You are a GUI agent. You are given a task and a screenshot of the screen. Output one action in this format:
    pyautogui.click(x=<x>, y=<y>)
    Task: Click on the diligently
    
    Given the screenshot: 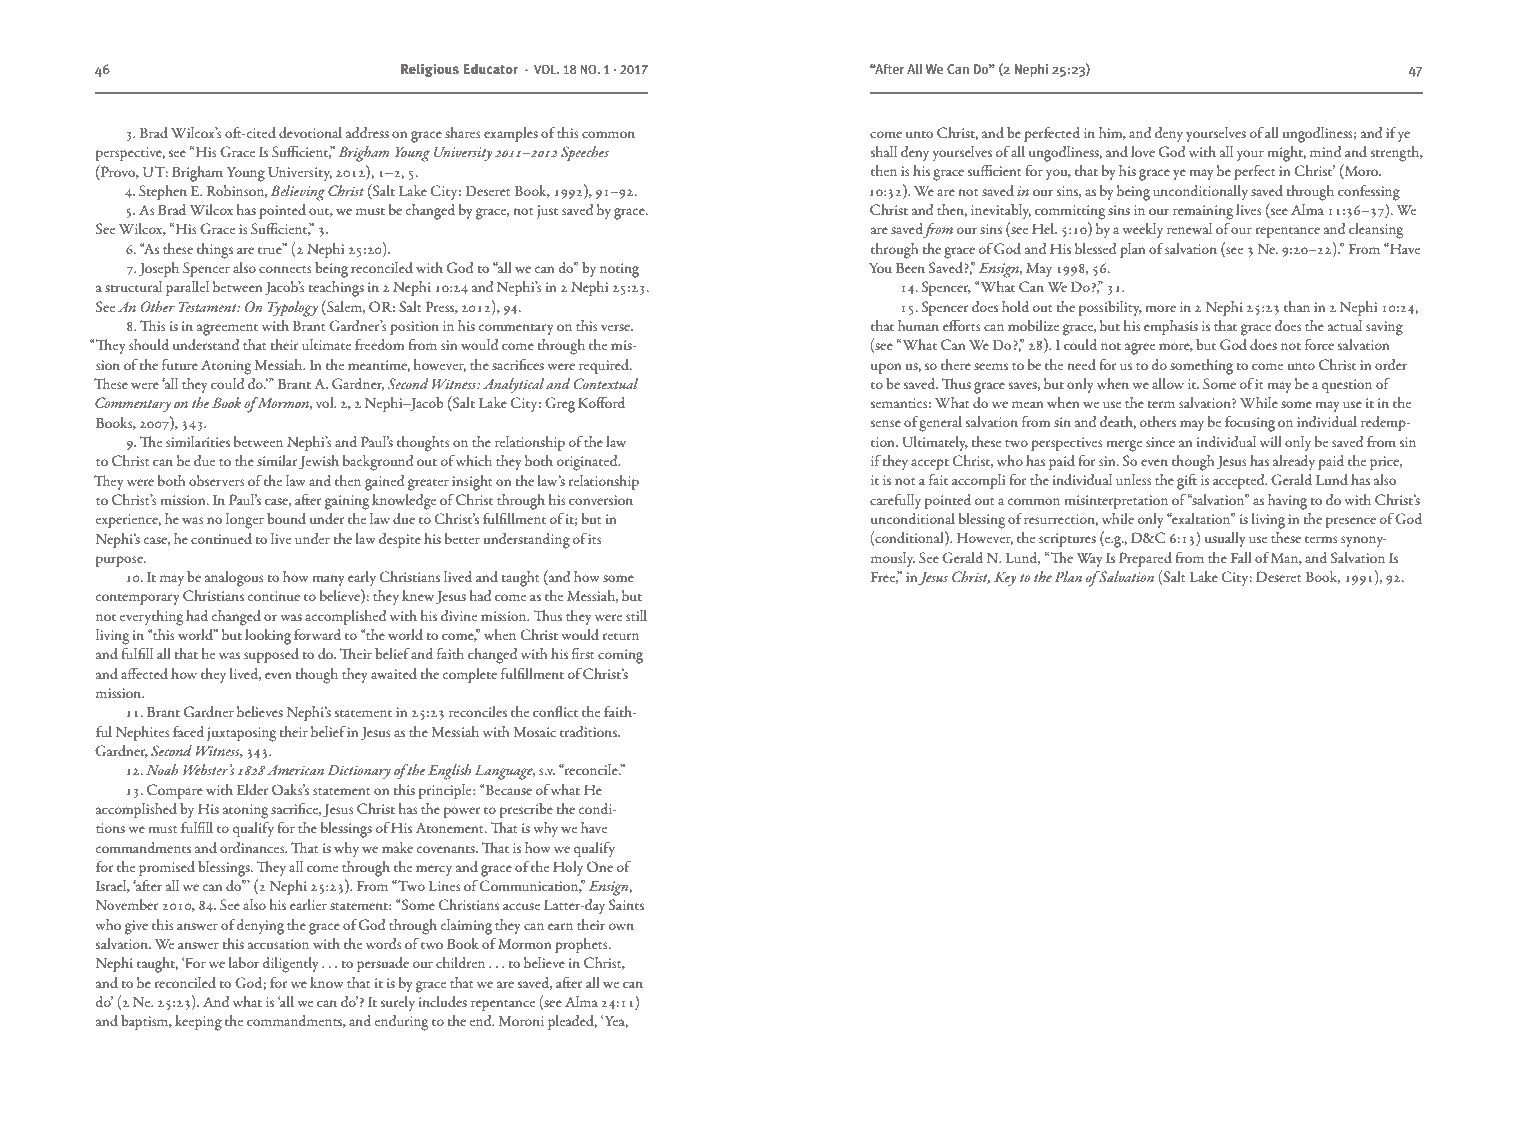 What is the action you would take?
    pyautogui.click(x=290, y=965)
